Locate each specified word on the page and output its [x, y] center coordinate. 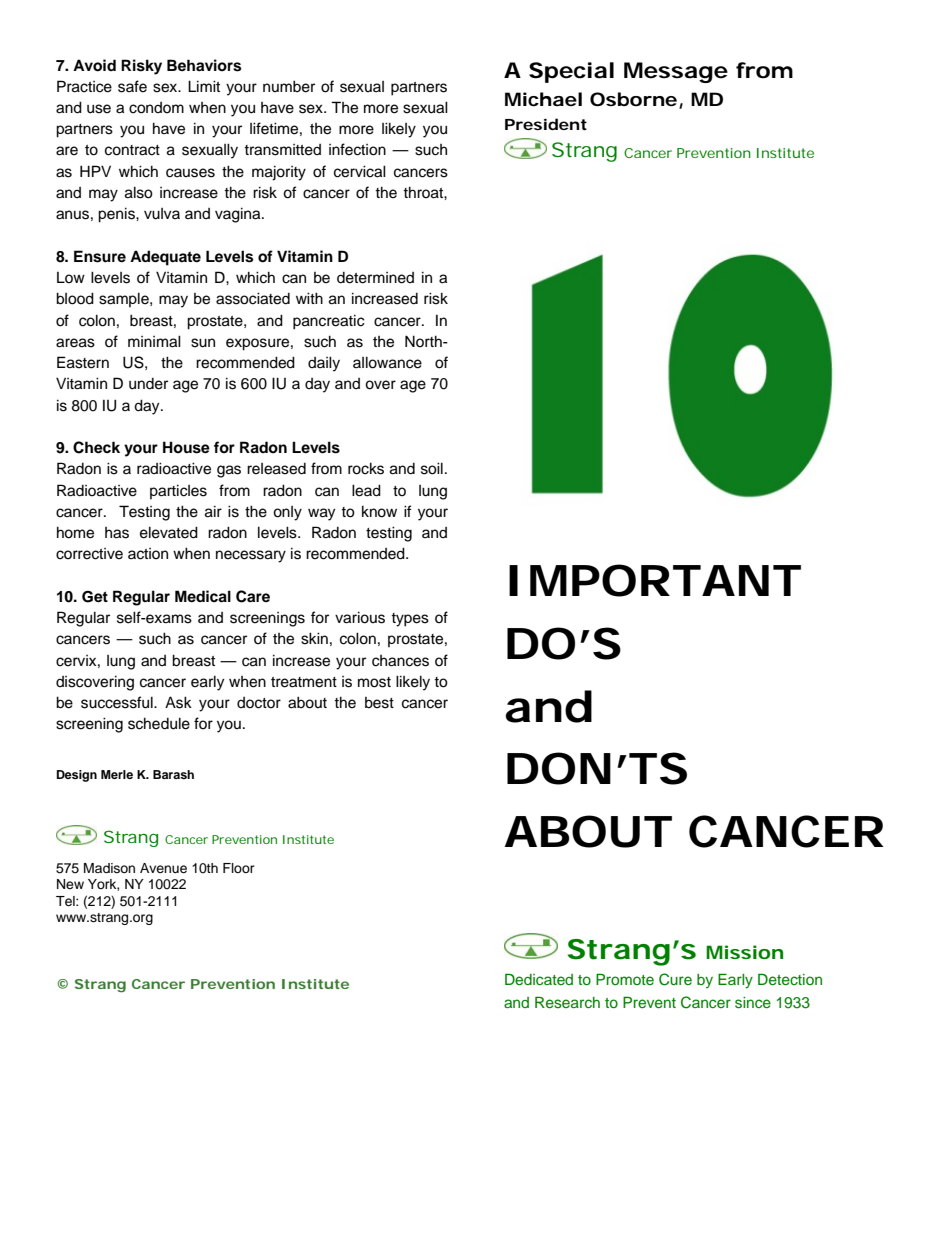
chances [400, 661]
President [546, 124]
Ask [178, 702]
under [148, 384]
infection [357, 149]
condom [156, 108]
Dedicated [539, 979]
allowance [387, 362]
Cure [675, 979]
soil [432, 468]
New [70, 884]
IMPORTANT [652, 580]
